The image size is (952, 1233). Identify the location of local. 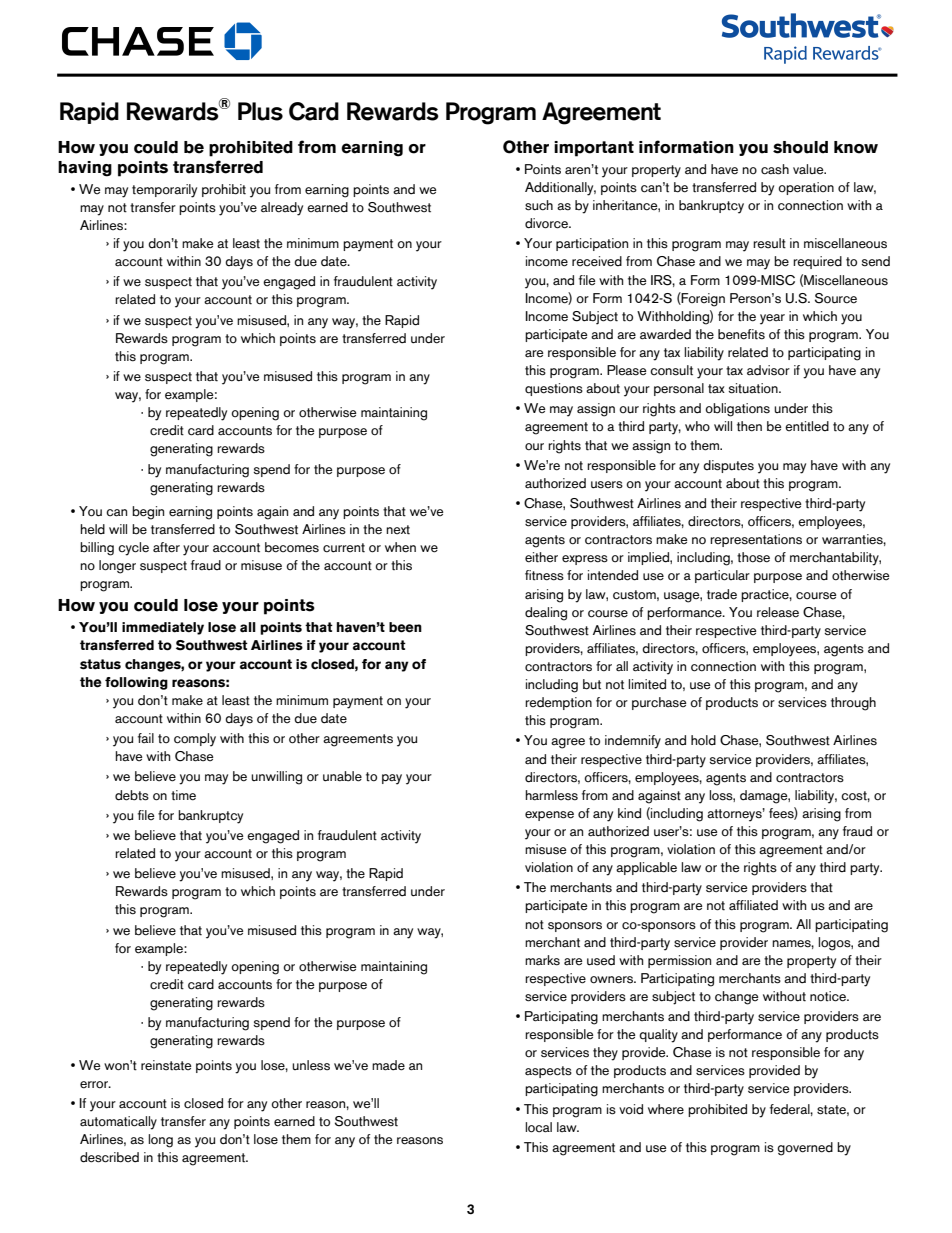
(538, 1127).
